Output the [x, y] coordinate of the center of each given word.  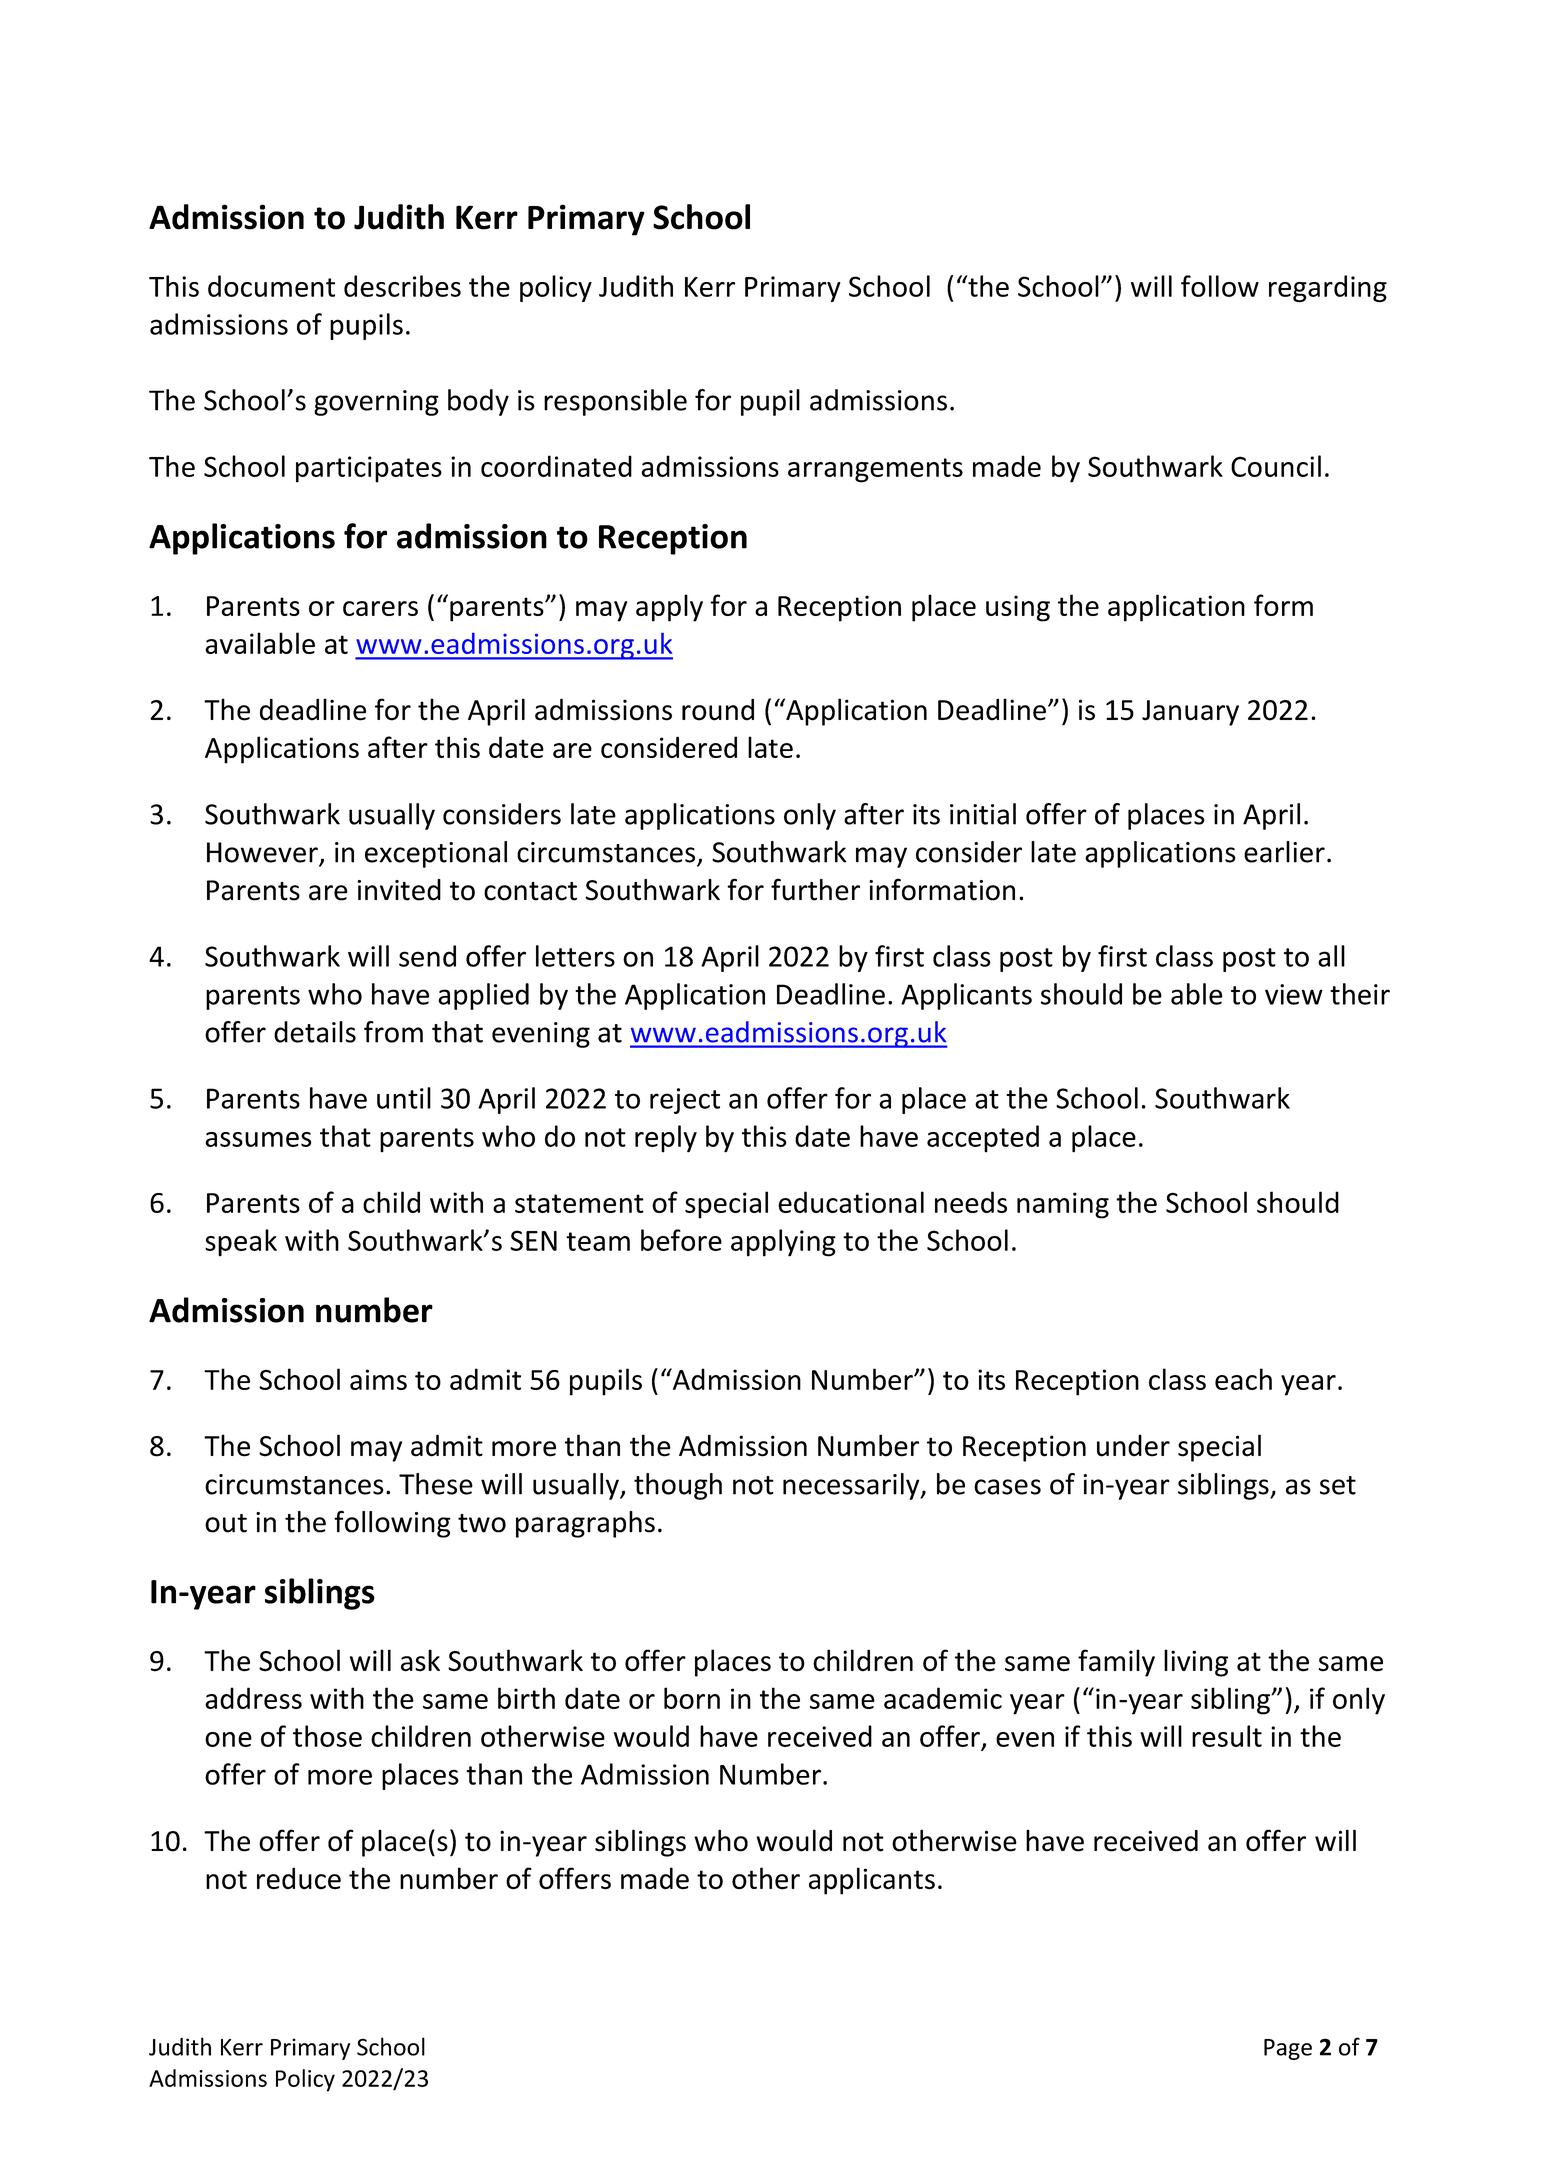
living [1196, 1663]
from [393, 1032]
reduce [299, 1878]
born [692, 1698]
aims [378, 1379]
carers [380, 608]
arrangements [875, 470]
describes [402, 286]
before [681, 1240]
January [1190, 713]
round [718, 709]
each [1243, 1379]
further [815, 889]
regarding [1328, 289]
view [1294, 994]
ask [420, 1660]
